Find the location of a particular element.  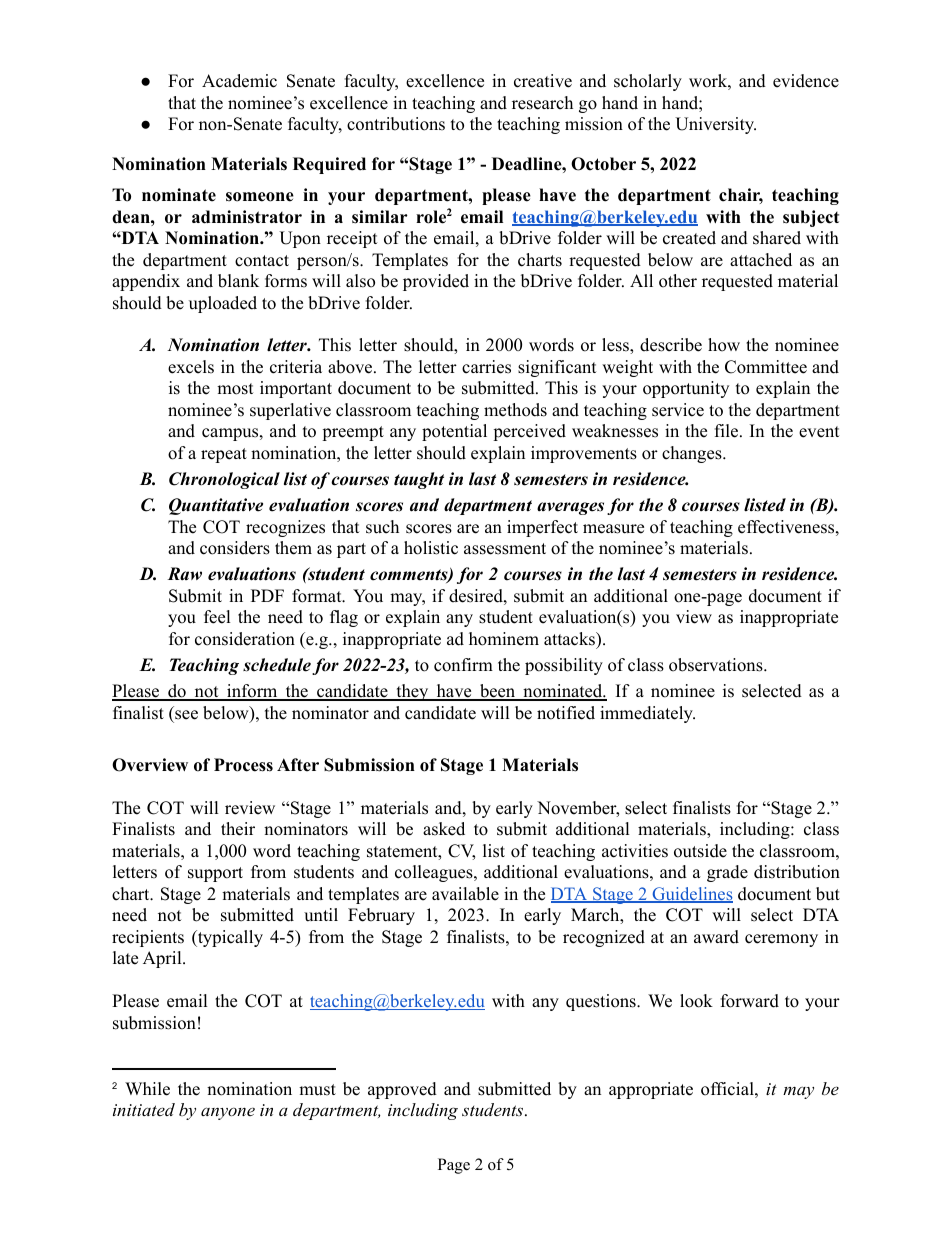

repeat is located at coordinates (224, 455).
